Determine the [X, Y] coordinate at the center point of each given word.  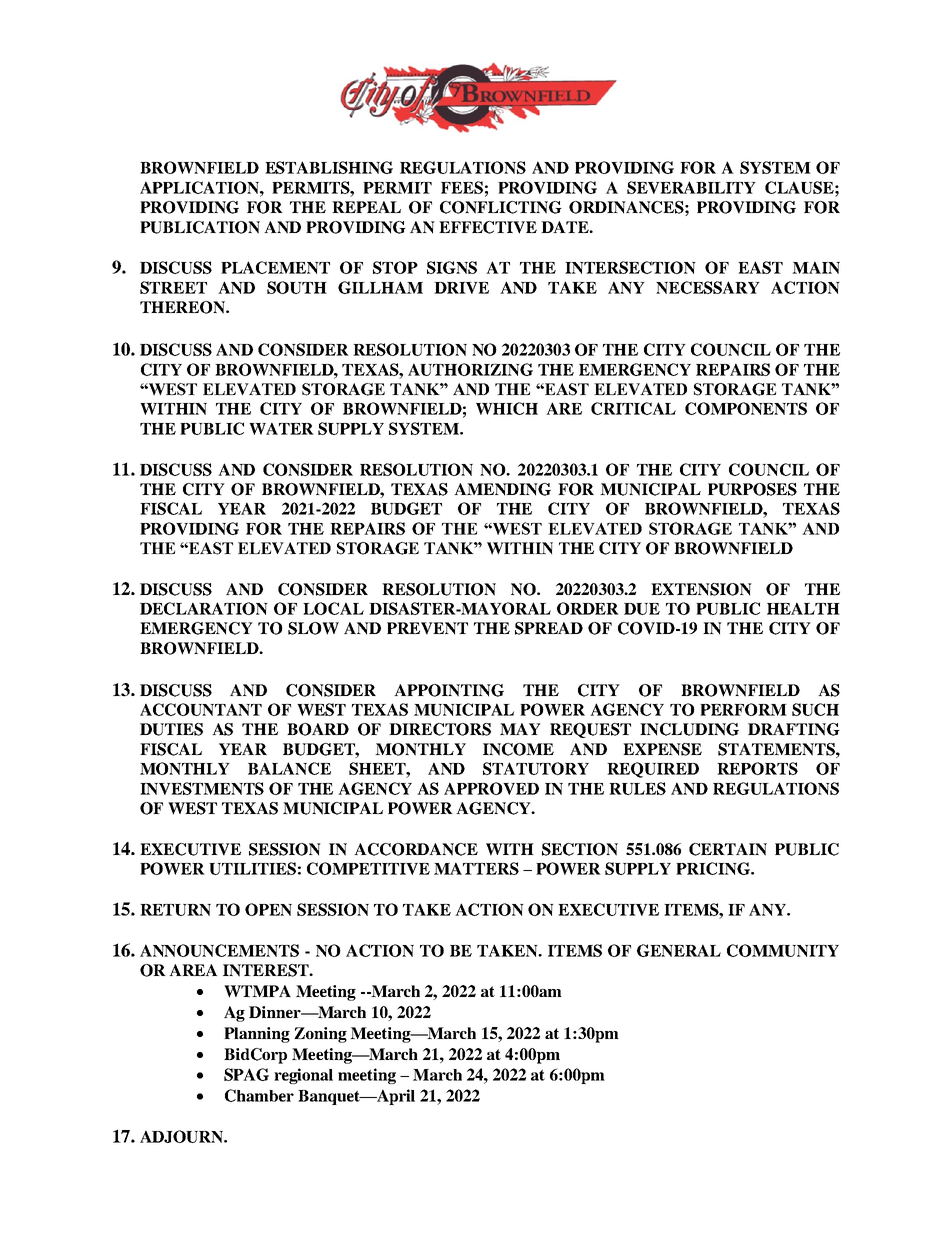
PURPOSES [752, 489]
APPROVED [491, 788]
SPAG [246, 1074]
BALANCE [289, 768]
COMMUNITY [783, 950]
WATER [281, 428]
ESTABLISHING [329, 167]
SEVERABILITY [691, 187]
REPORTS [757, 768]
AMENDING [502, 489]
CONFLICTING [501, 207]
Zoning [320, 1035]
